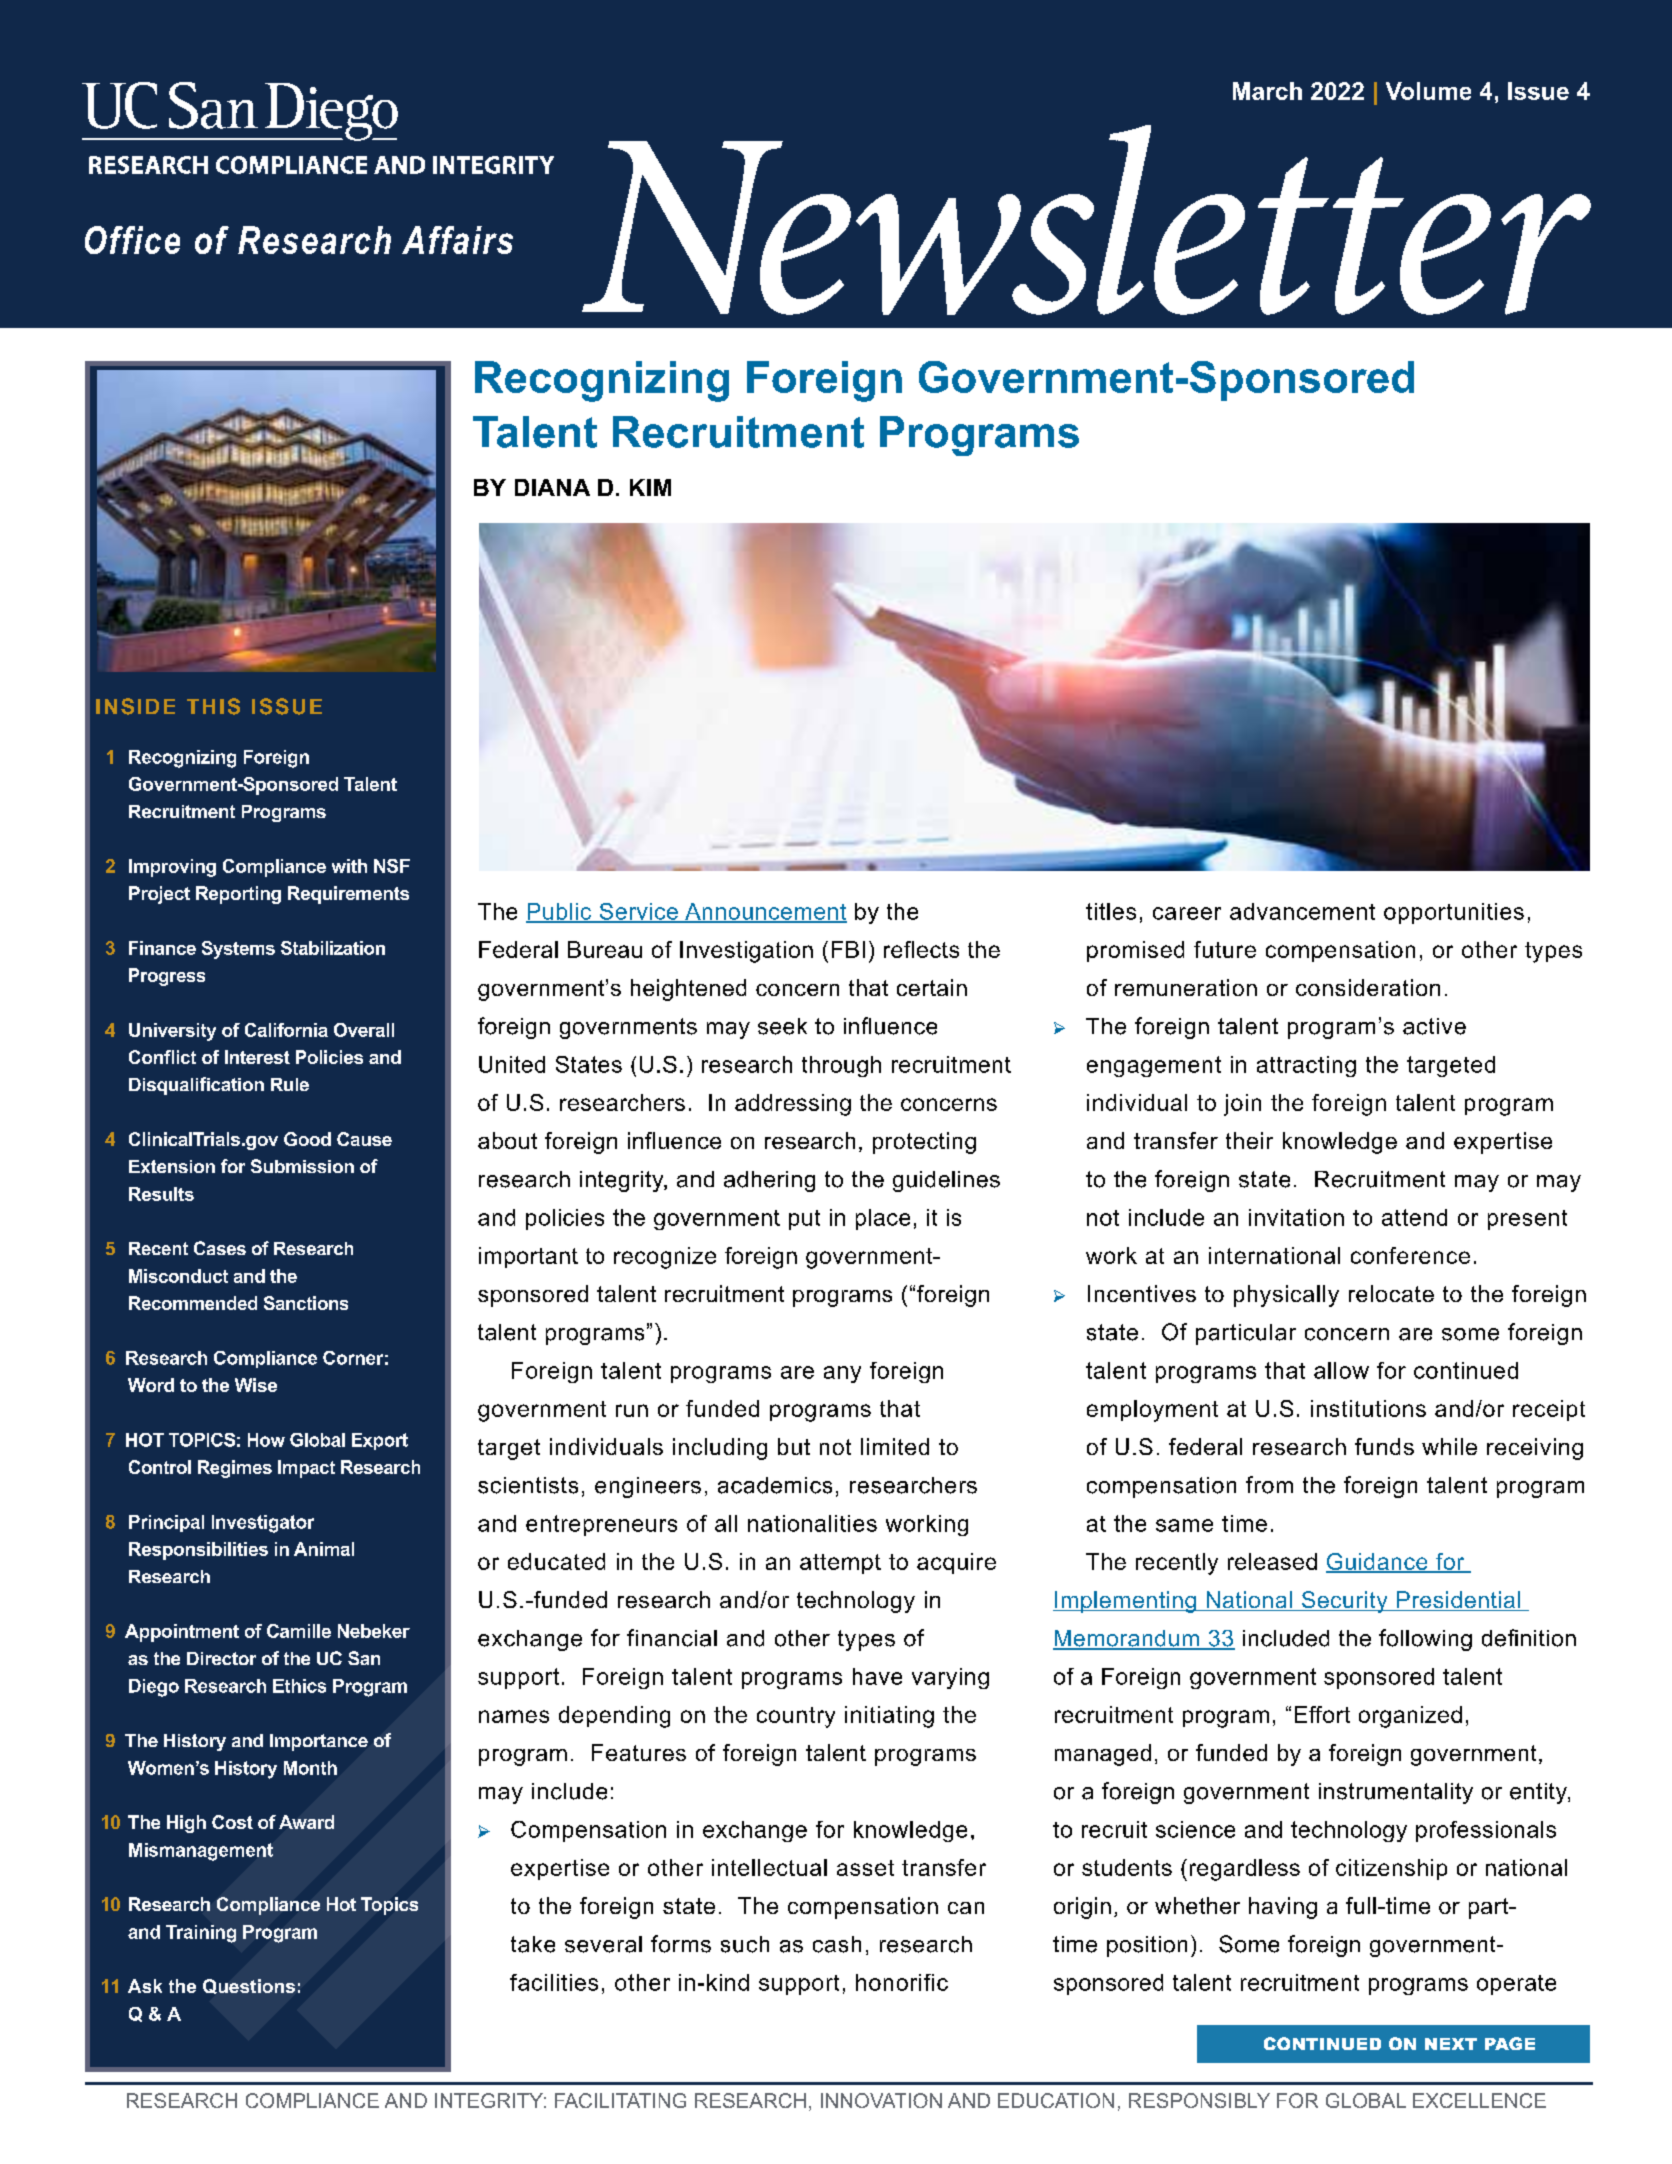 The height and width of the screenshot is (2164, 1672). Describe the element at coordinates (1451, 2044) in the screenshot. I see `NEXT` at that location.
